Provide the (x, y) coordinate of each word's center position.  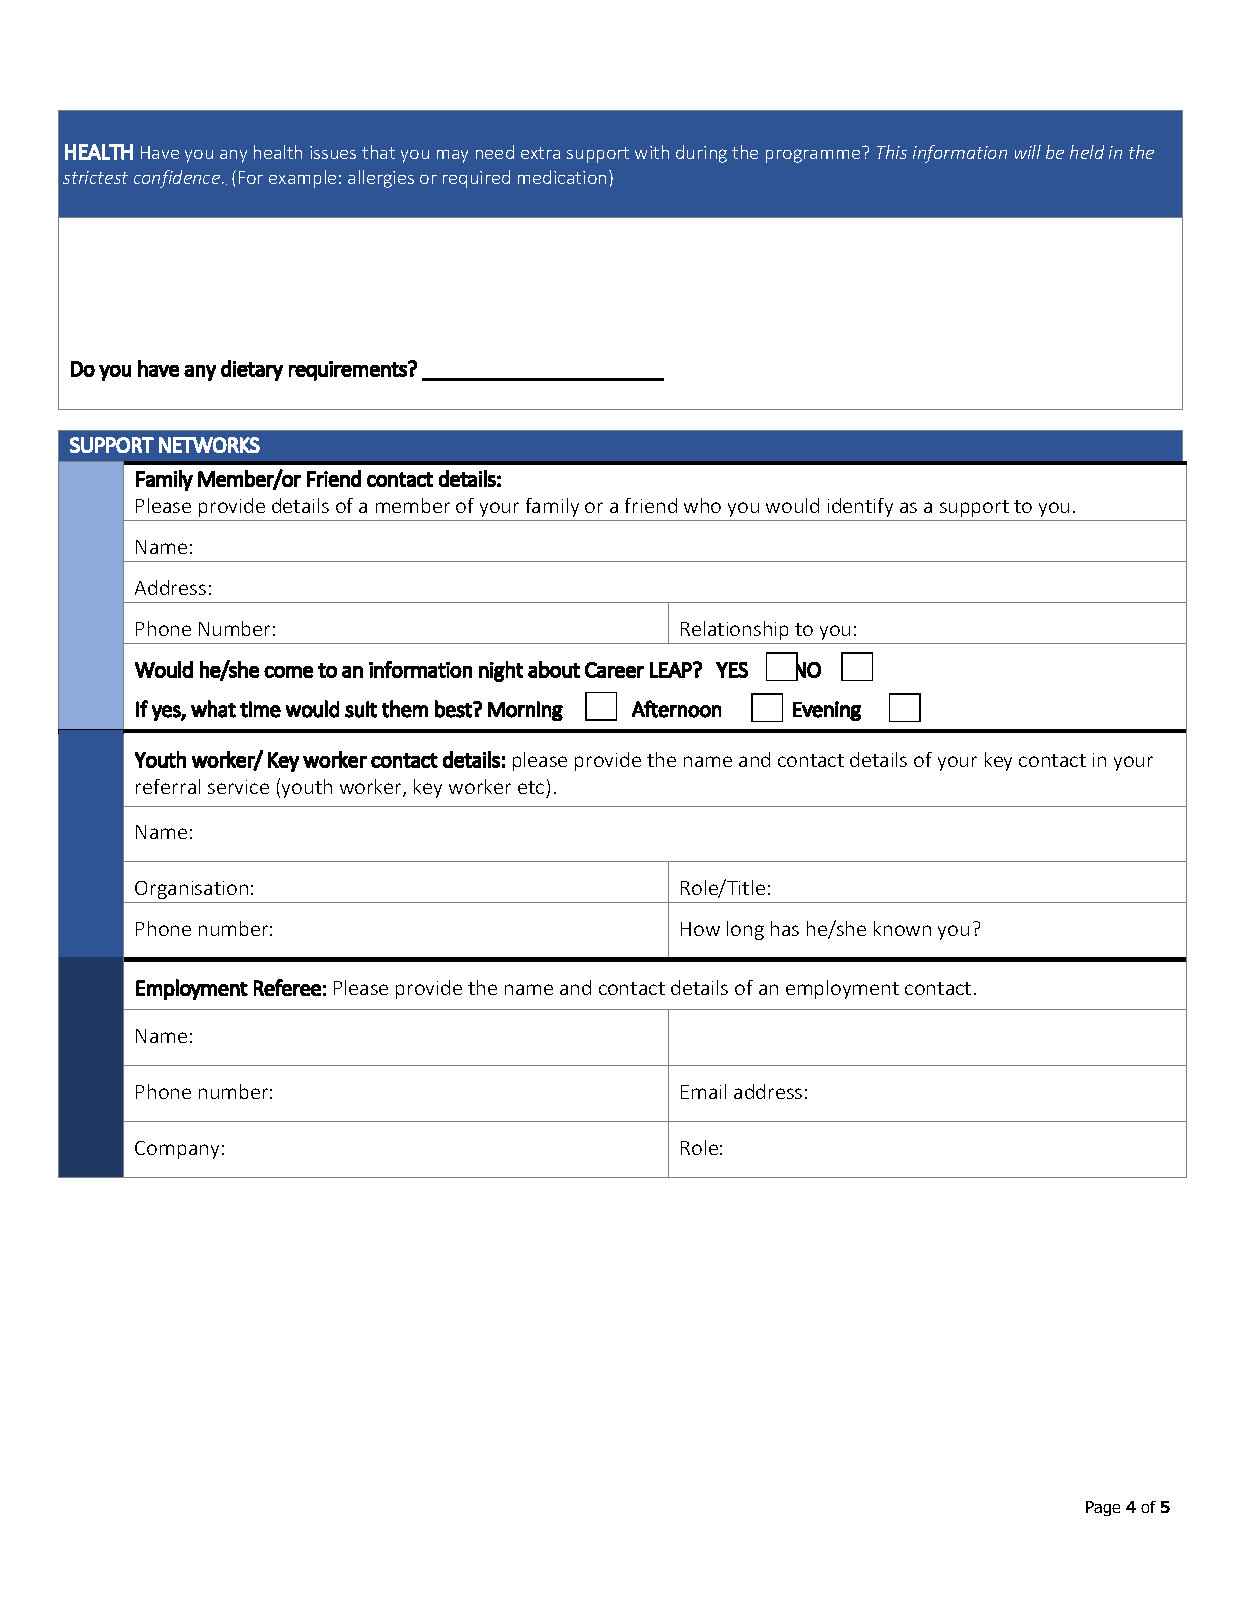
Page (1103, 1508)
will (1028, 152)
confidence (178, 179)
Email (703, 1091)
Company (177, 1150)
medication (562, 177)
